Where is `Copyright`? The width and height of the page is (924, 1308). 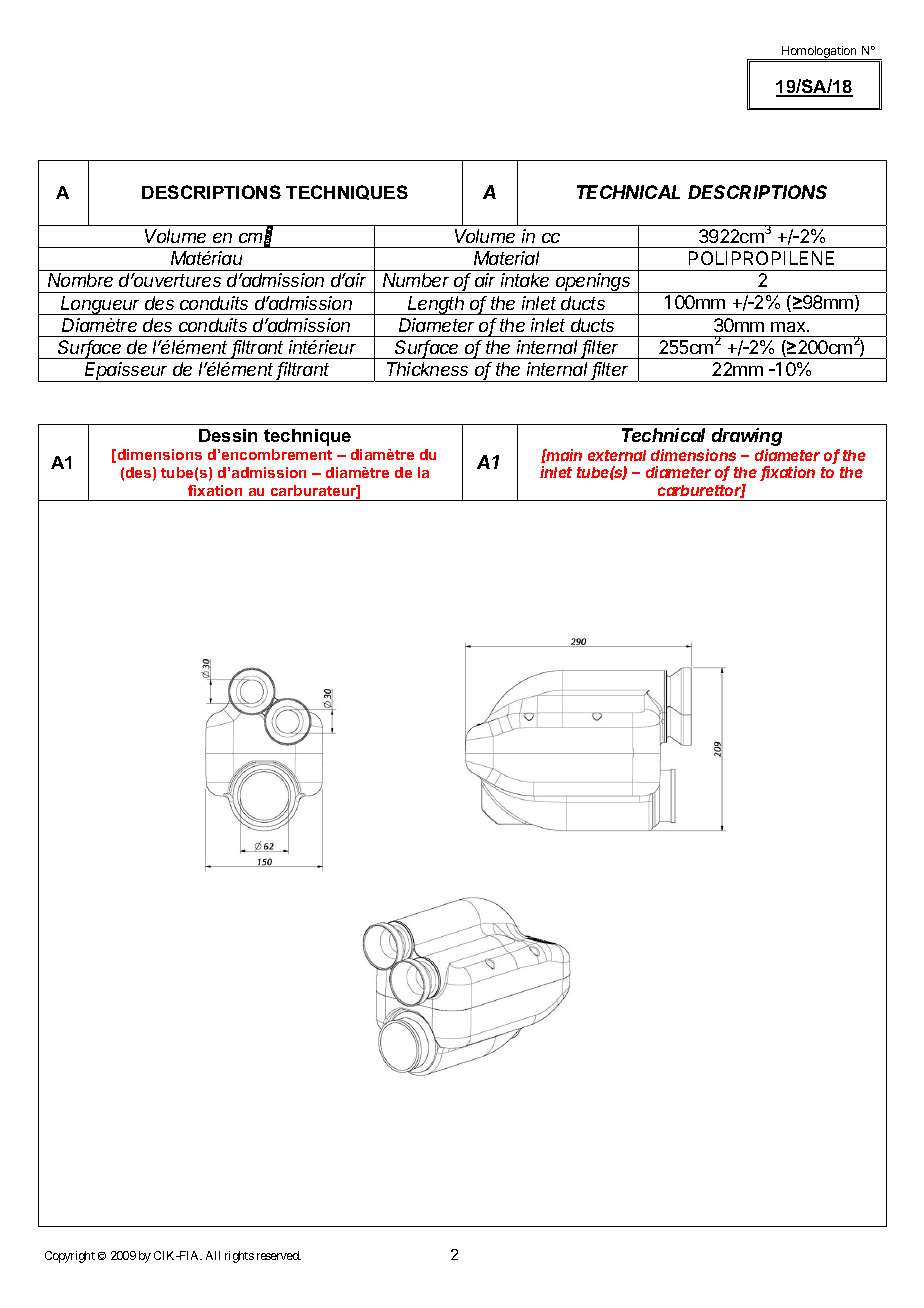
Copyright is located at coordinates (70, 1257).
